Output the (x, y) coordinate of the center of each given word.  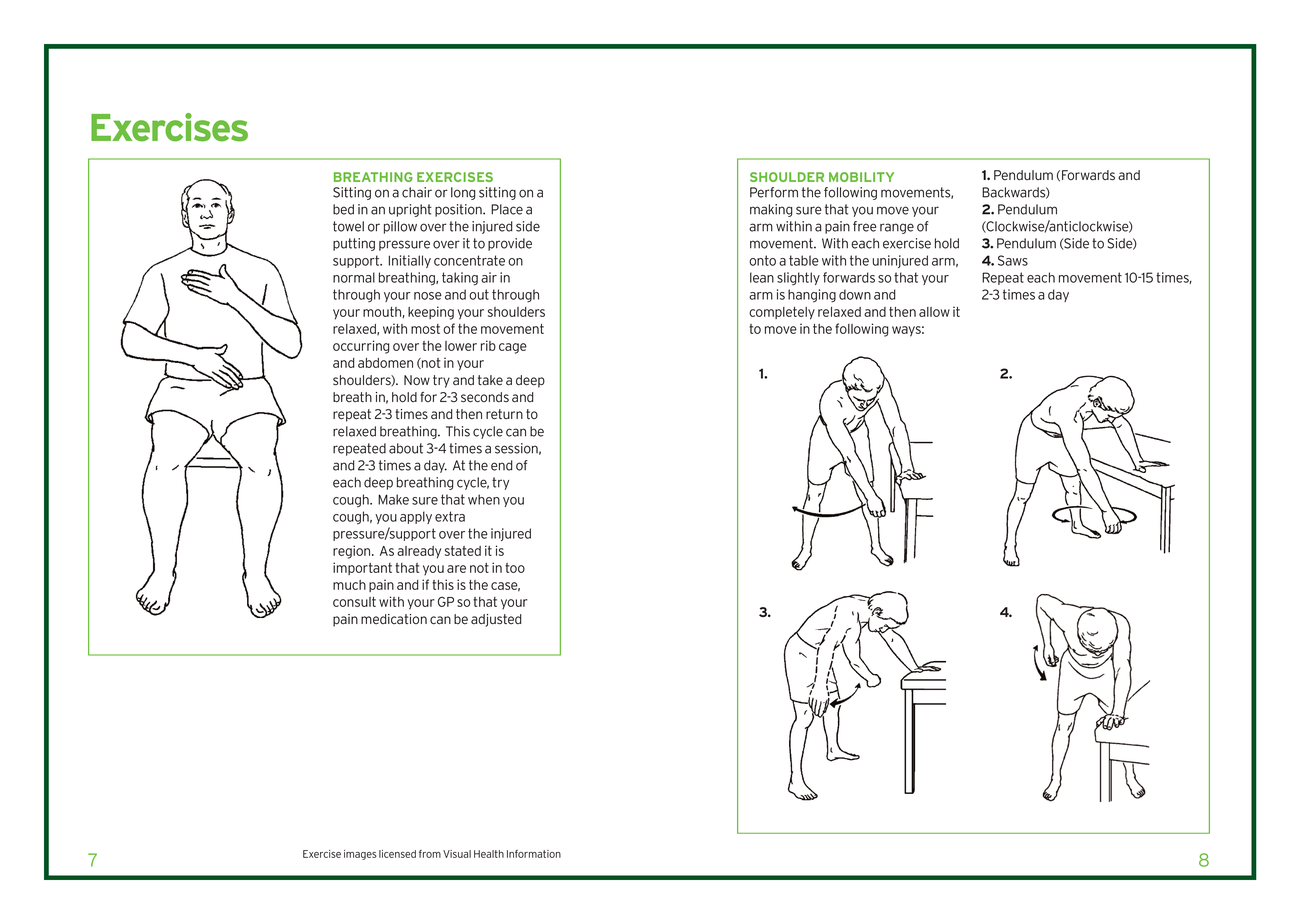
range (897, 228)
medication (394, 619)
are (456, 569)
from (430, 854)
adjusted (496, 620)
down (855, 294)
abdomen (385, 363)
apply (416, 517)
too (515, 568)
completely (782, 313)
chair (417, 192)
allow (934, 312)
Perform (774, 192)
